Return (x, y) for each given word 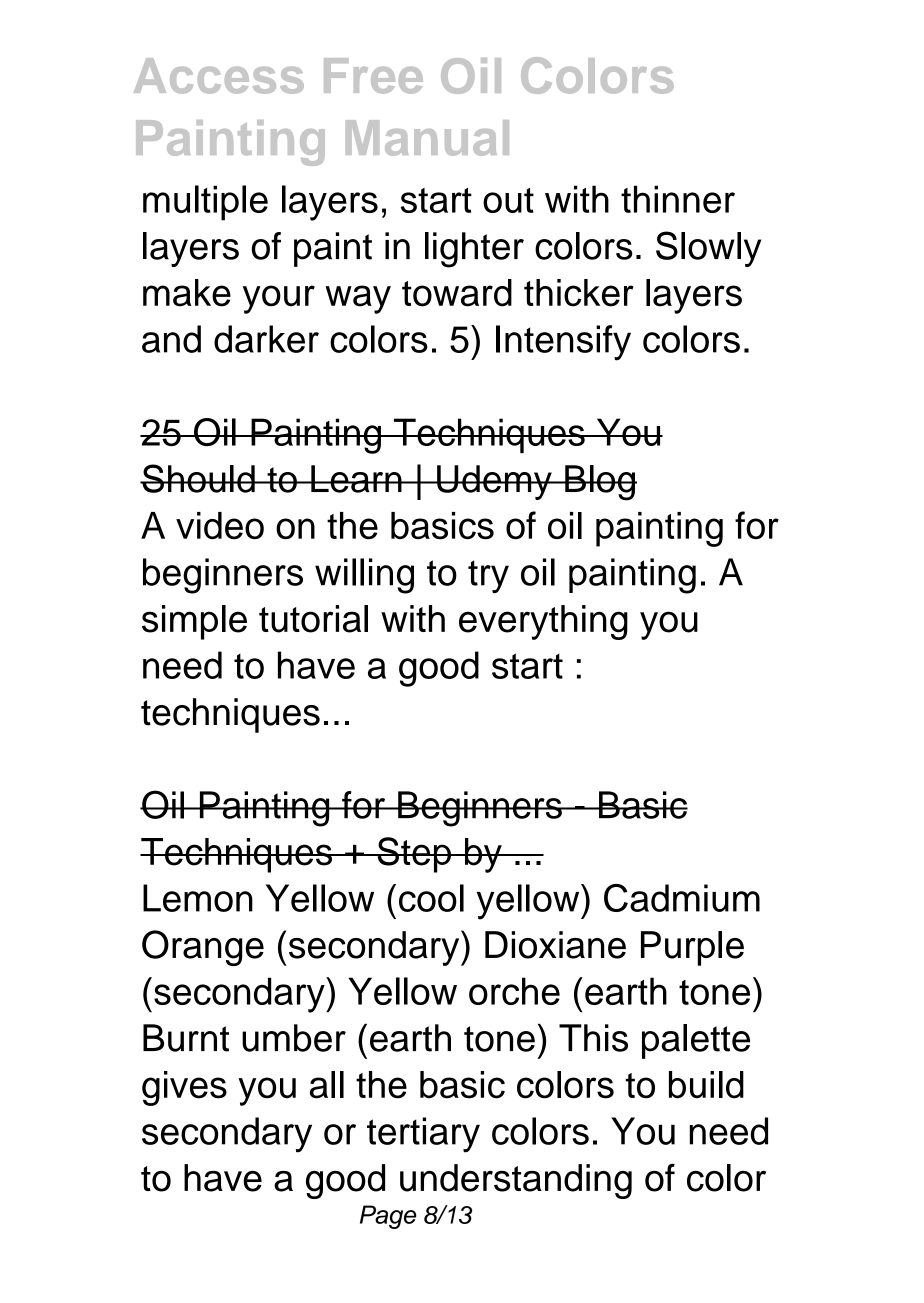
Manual (427, 138)
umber (294, 1038)
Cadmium (682, 898)
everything (543, 622)
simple (194, 622)
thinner (678, 199)
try (488, 577)
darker (266, 339)
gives (184, 1088)
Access (219, 76)
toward (457, 293)
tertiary (423, 1135)
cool (431, 898)
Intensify (563, 343)
